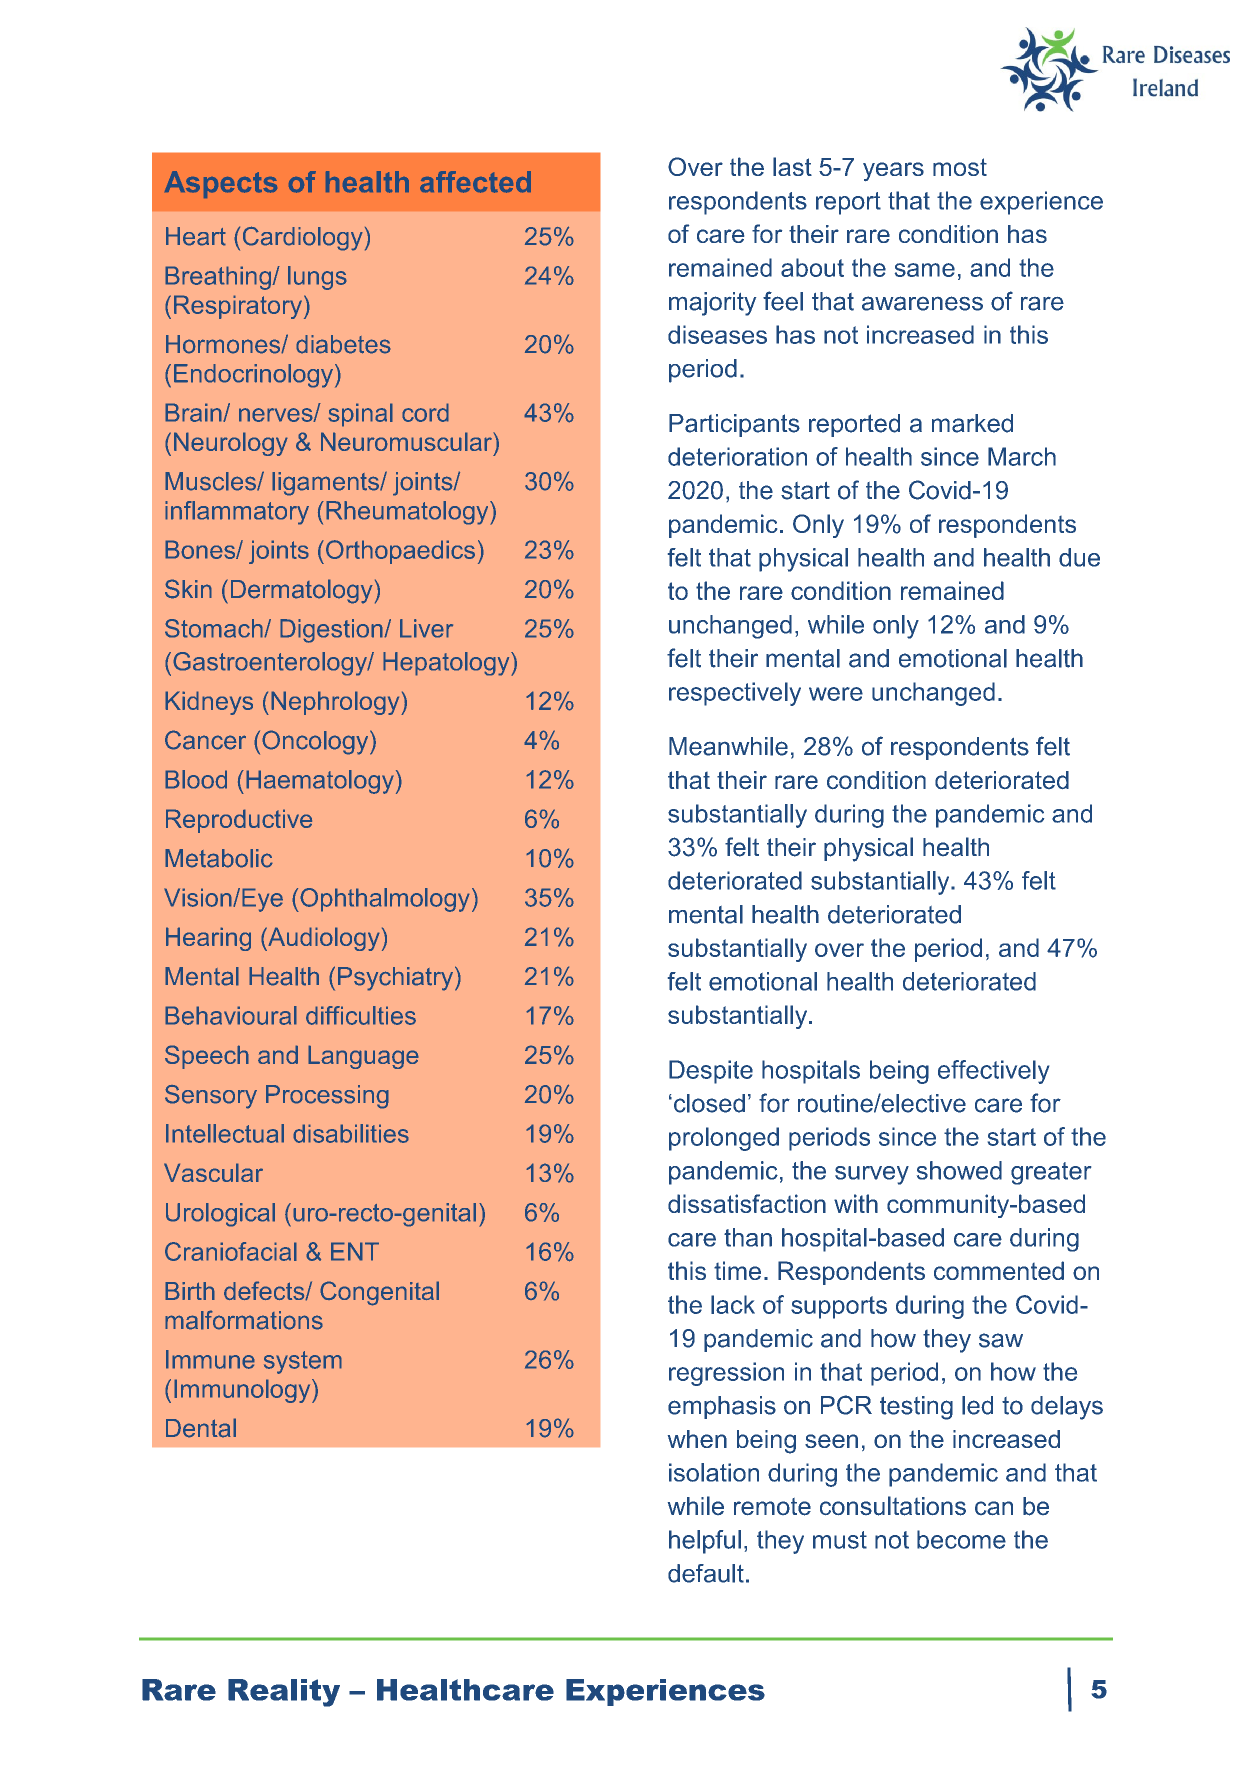 The image size is (1260, 1781). What do you see at coordinates (303, 238) in the page?
I see `Cardiology` at bounding box center [303, 238].
